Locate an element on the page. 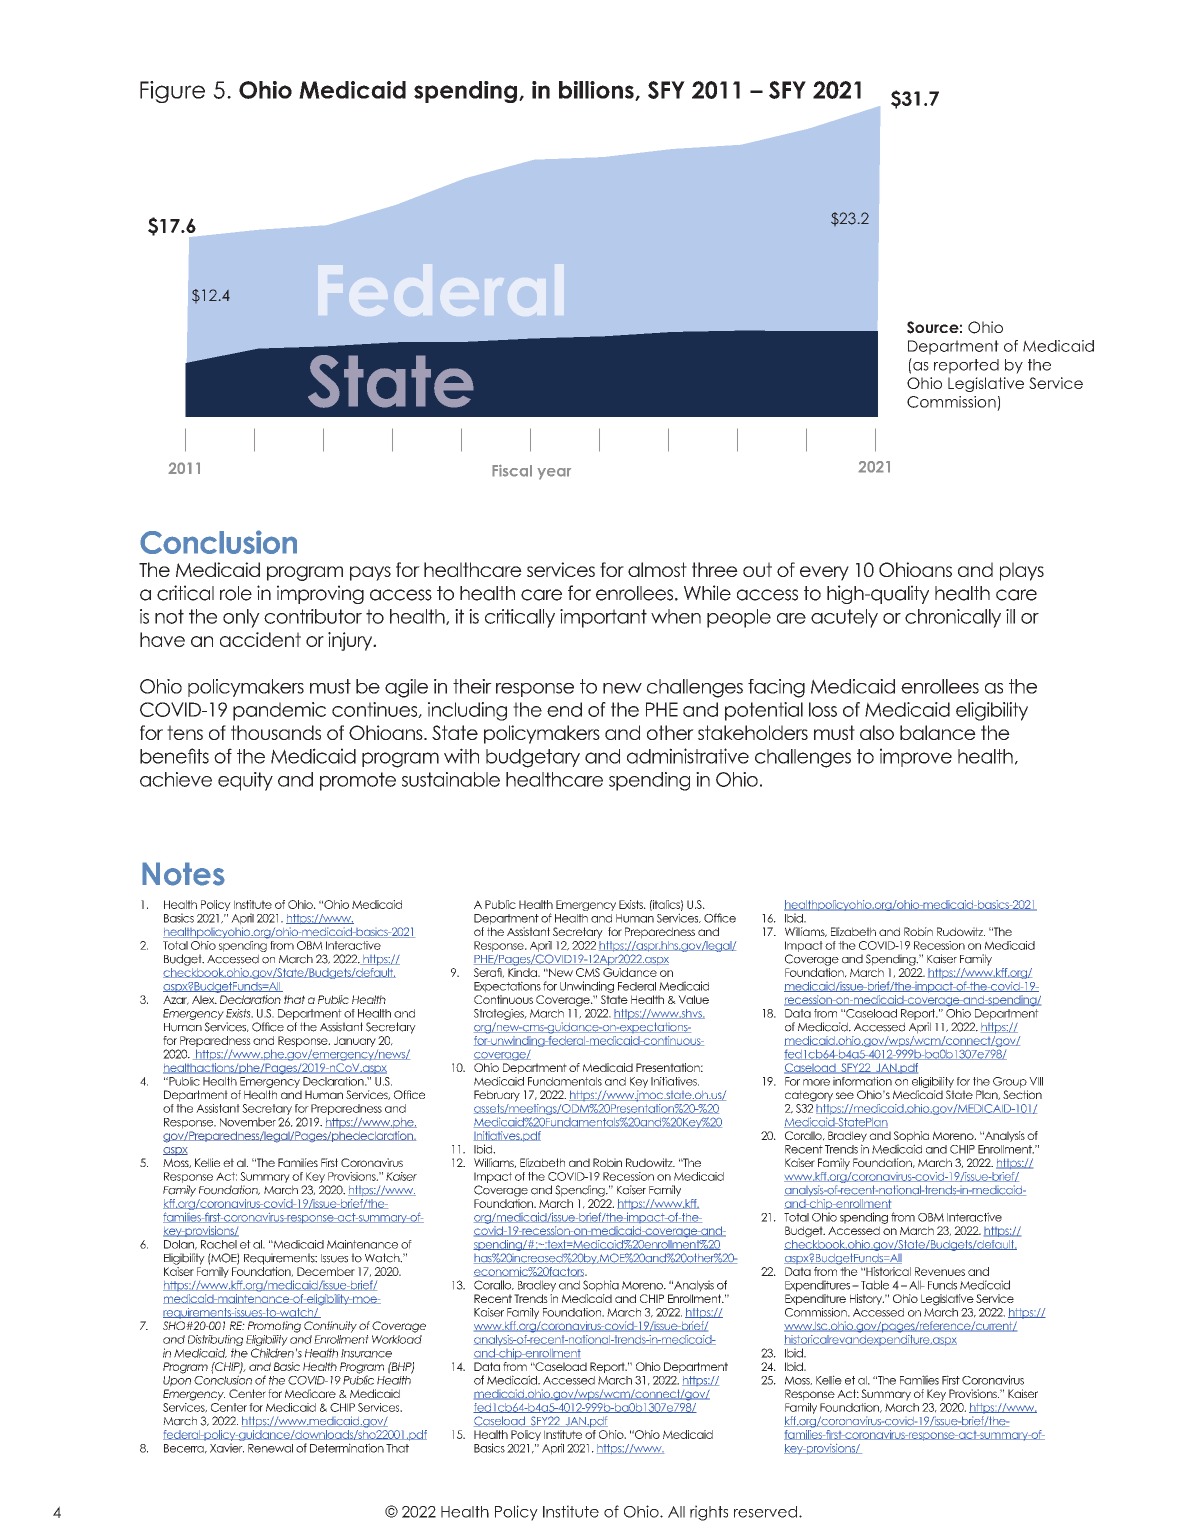 This document has height=1537, width=1188. billions is located at coordinates (597, 91).
